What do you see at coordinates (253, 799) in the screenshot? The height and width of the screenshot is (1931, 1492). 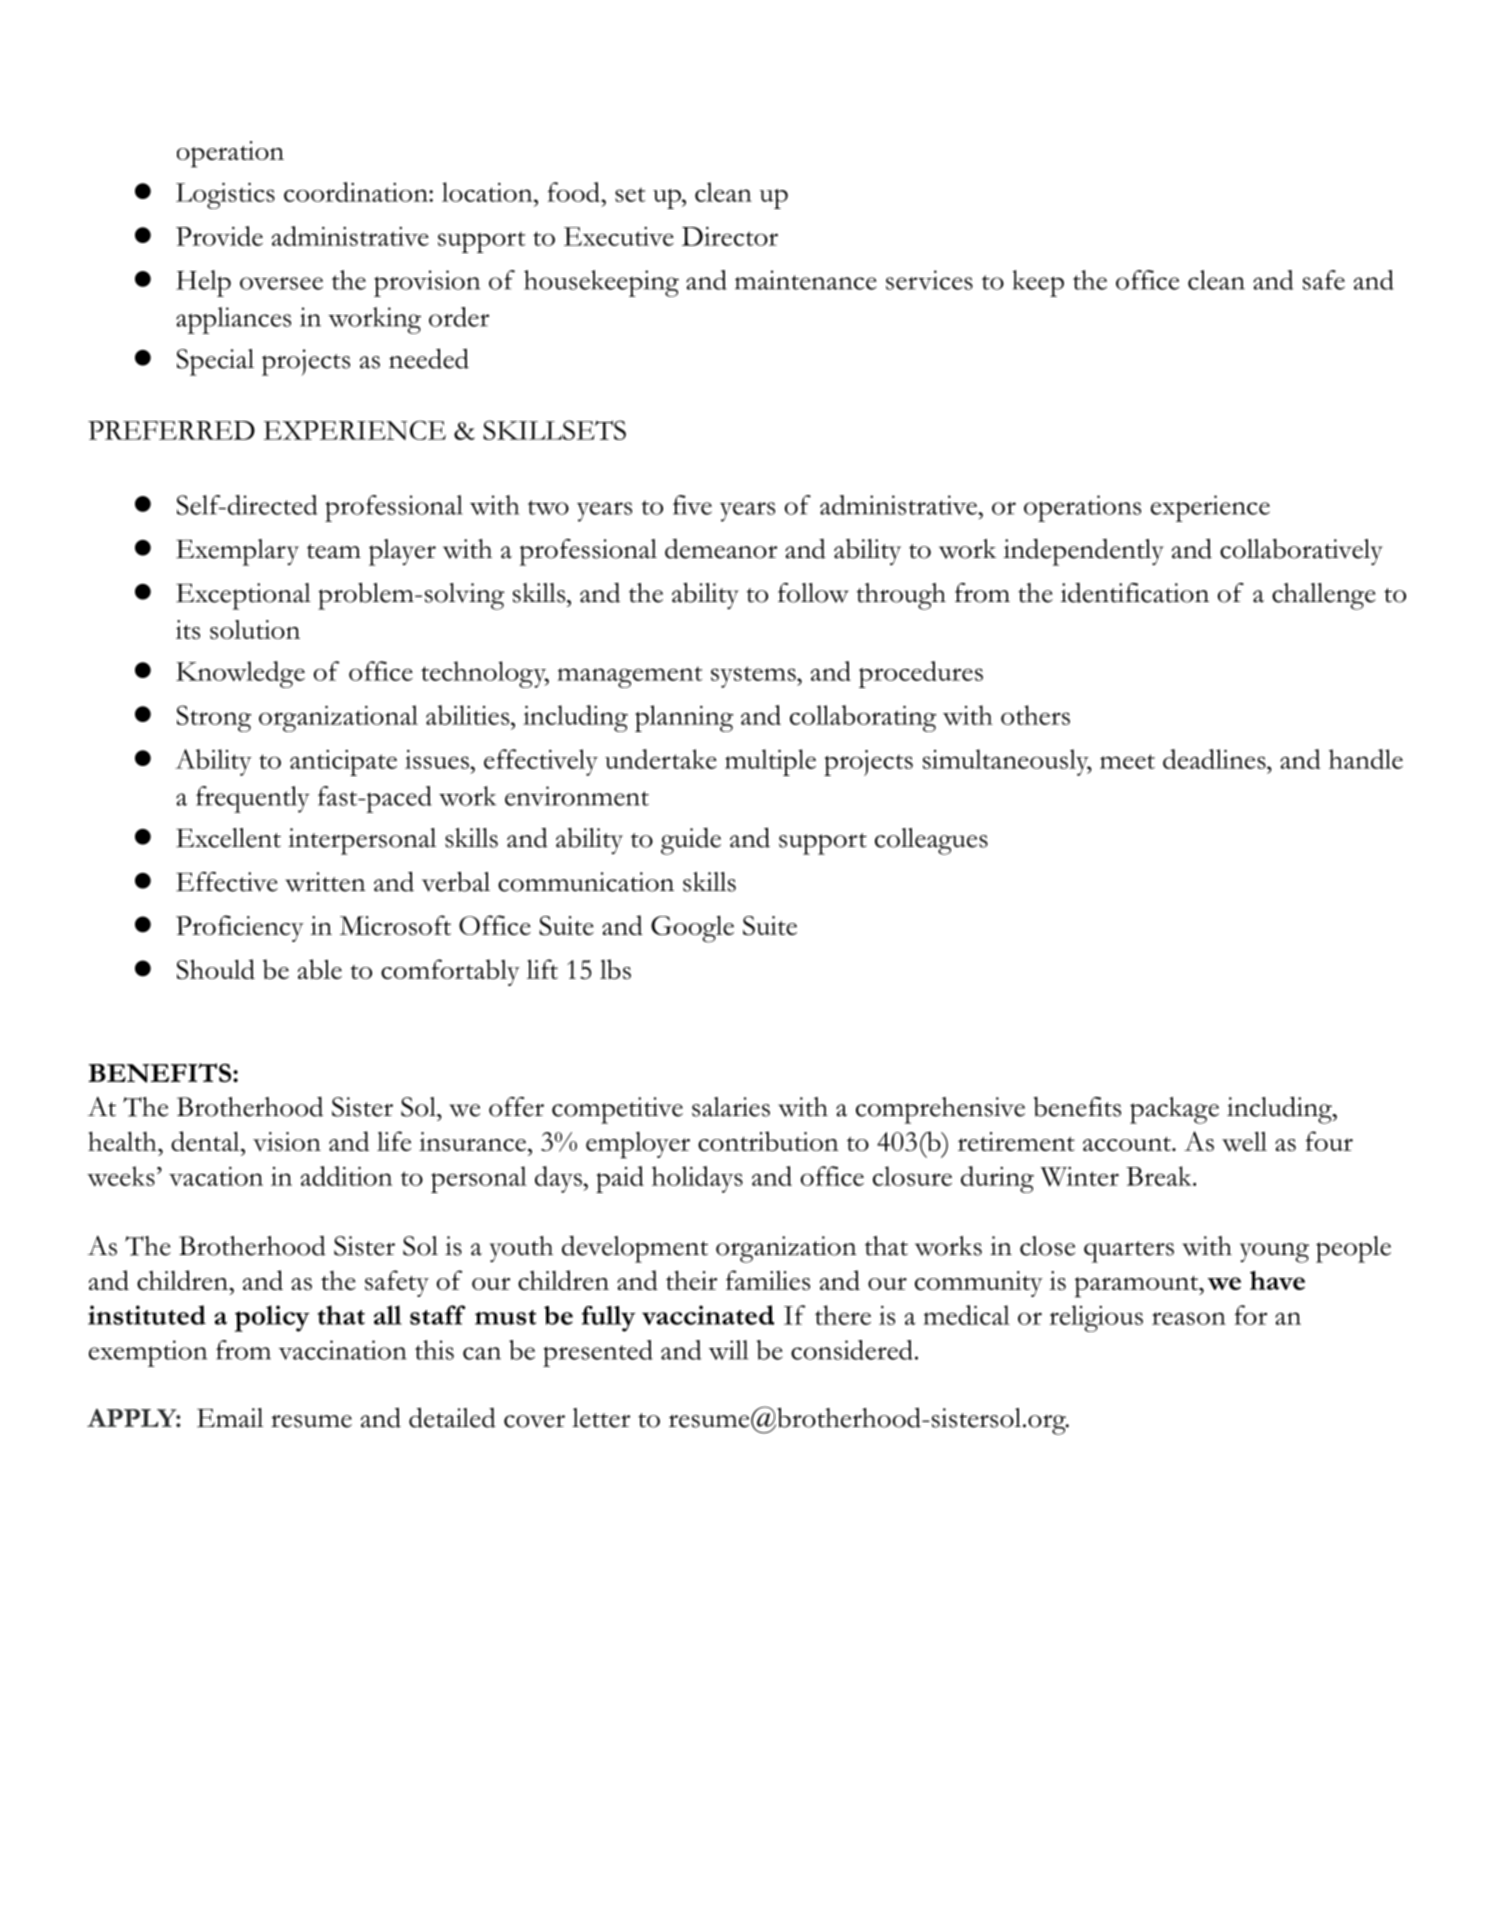 I see `frequently` at bounding box center [253, 799].
